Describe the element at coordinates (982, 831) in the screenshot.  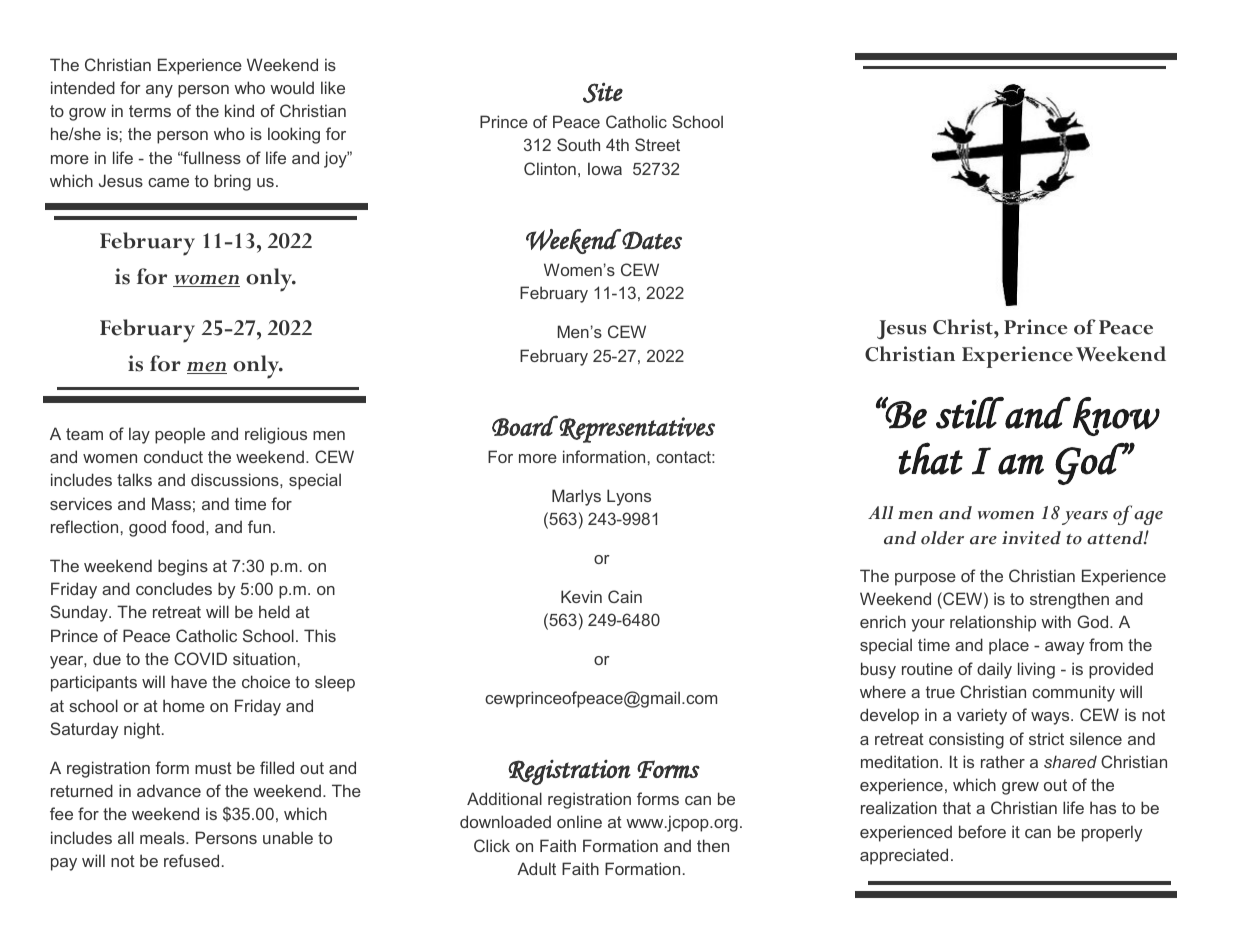
I see `before` at that location.
